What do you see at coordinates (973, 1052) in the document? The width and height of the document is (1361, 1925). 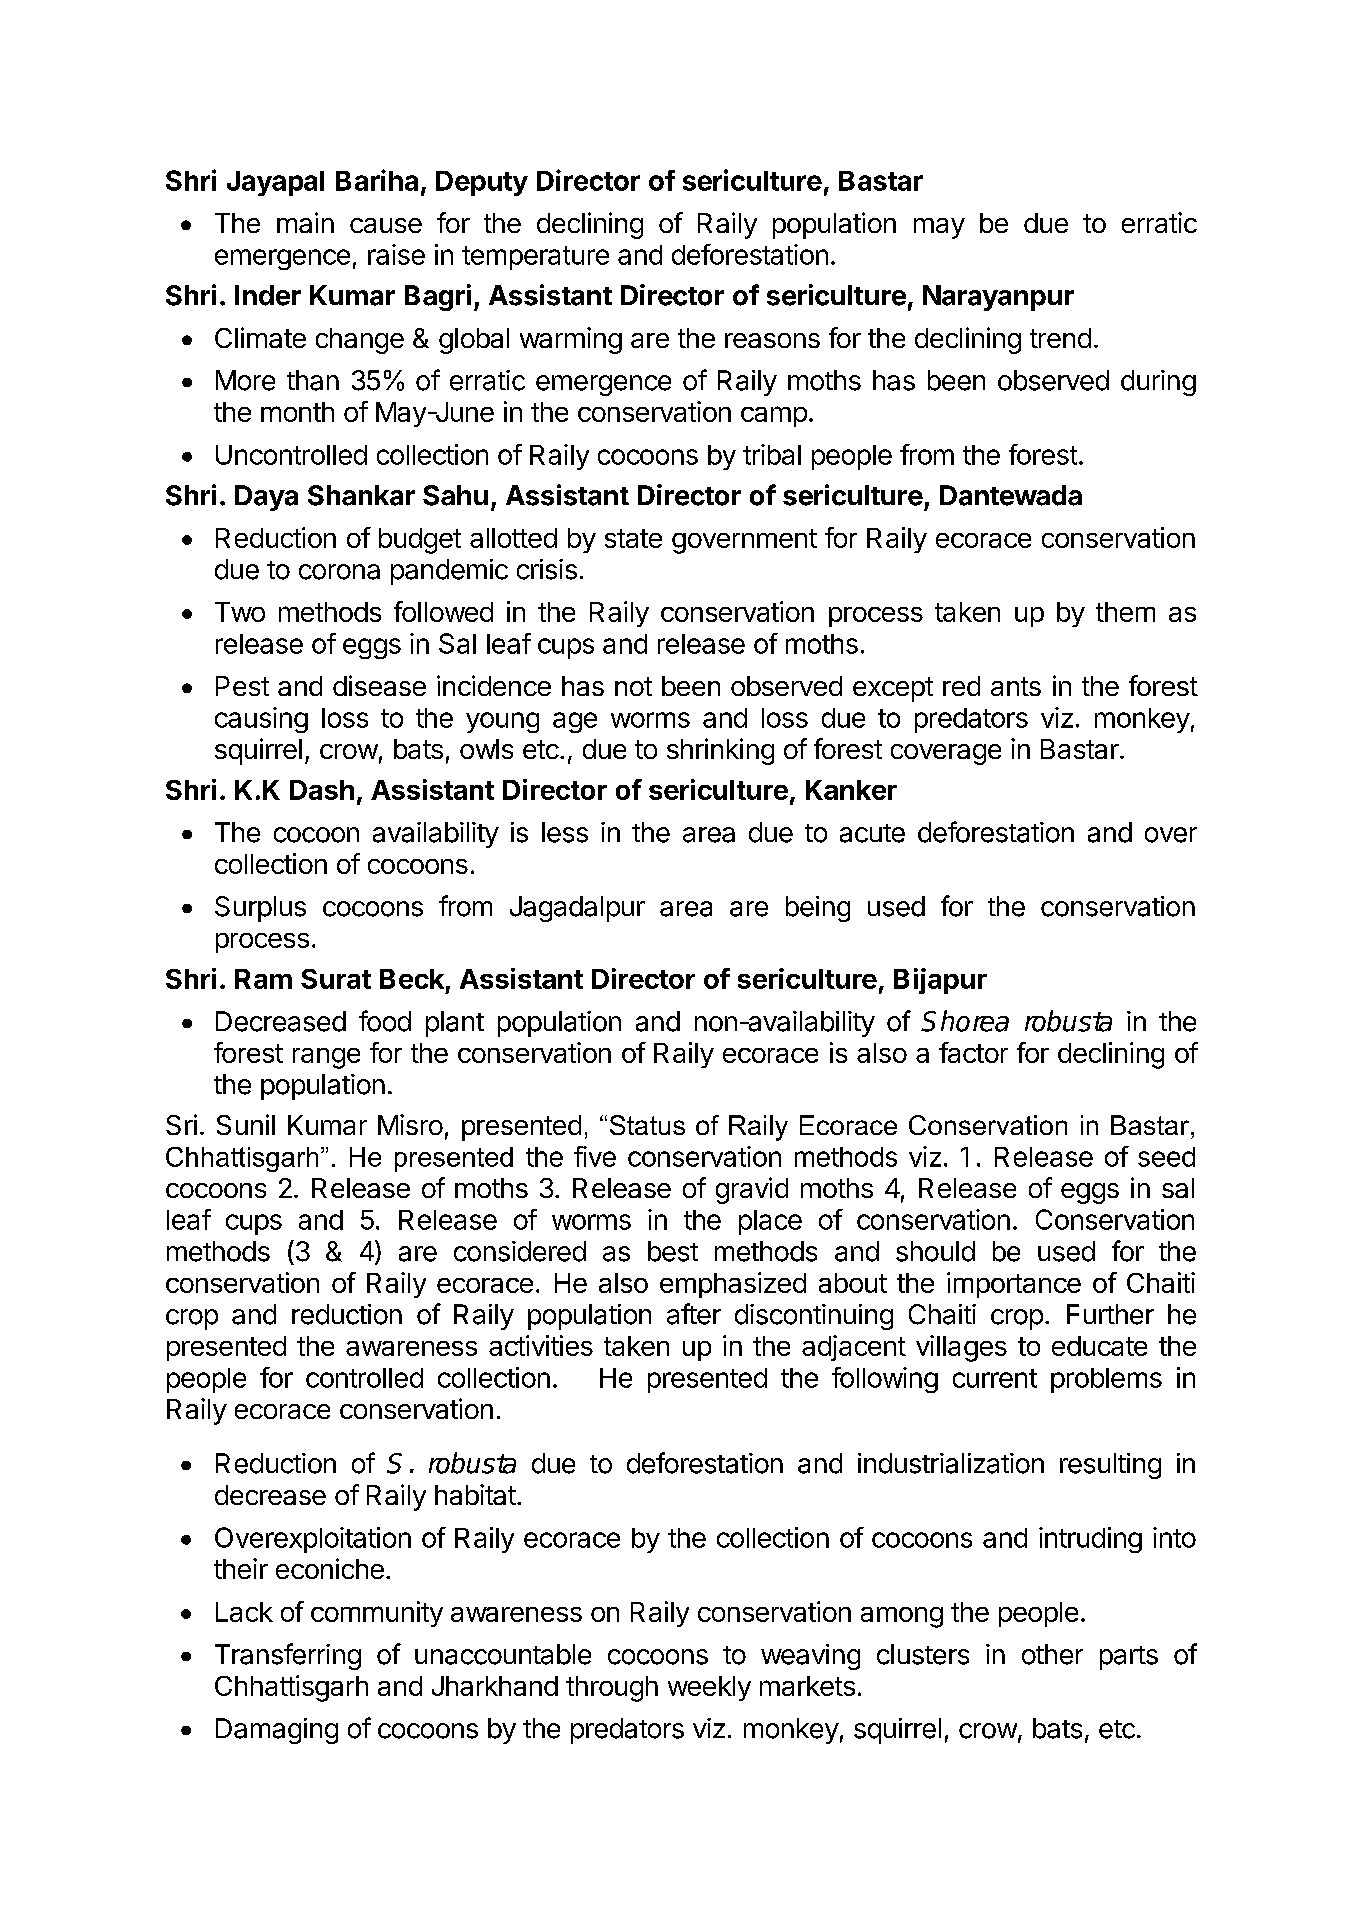 I see `factor` at bounding box center [973, 1052].
